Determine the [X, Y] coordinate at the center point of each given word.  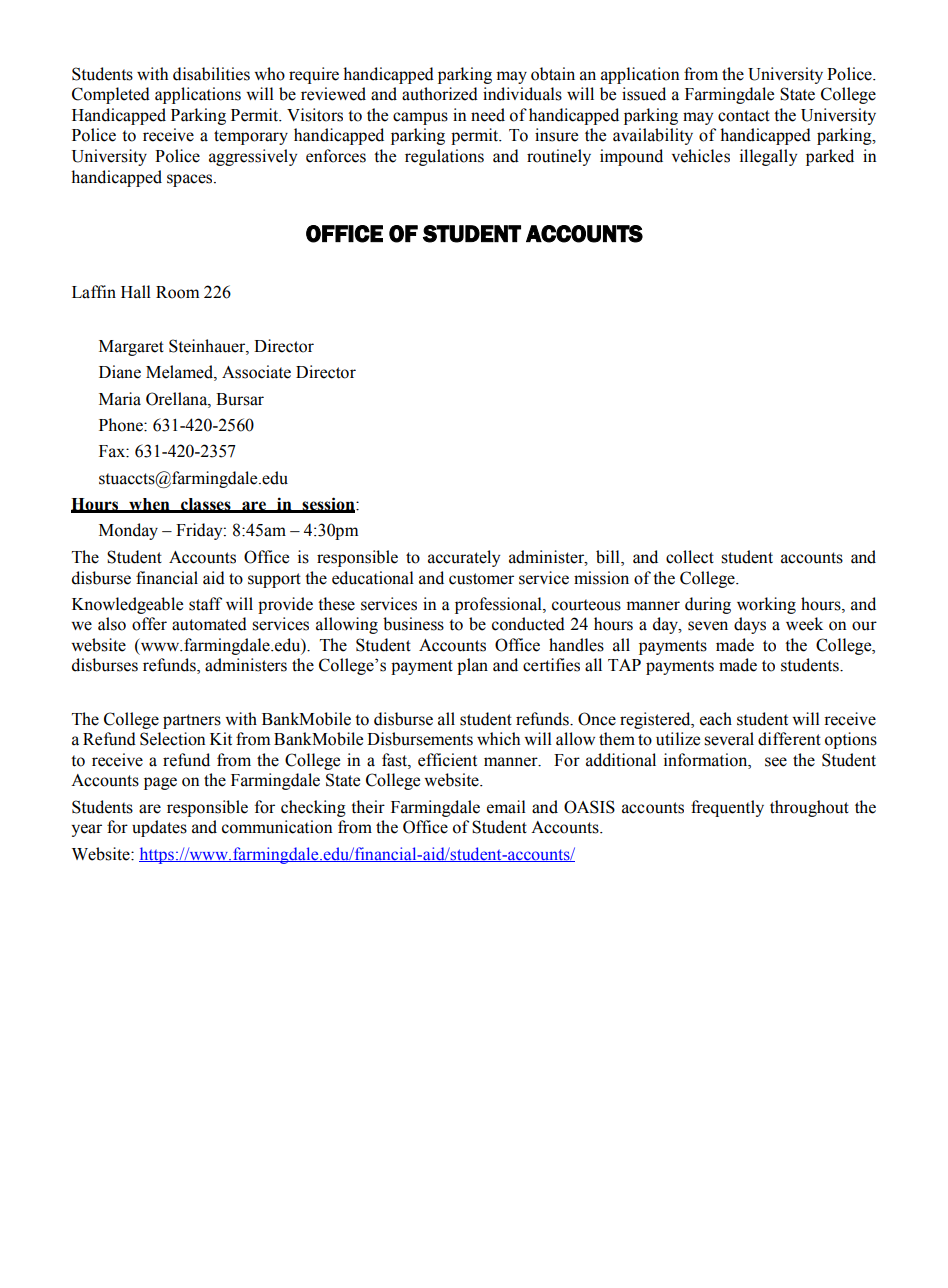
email [506, 807]
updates [159, 828]
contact [744, 116]
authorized [440, 94]
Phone [122, 425]
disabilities [211, 74]
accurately [464, 558]
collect [690, 557]
